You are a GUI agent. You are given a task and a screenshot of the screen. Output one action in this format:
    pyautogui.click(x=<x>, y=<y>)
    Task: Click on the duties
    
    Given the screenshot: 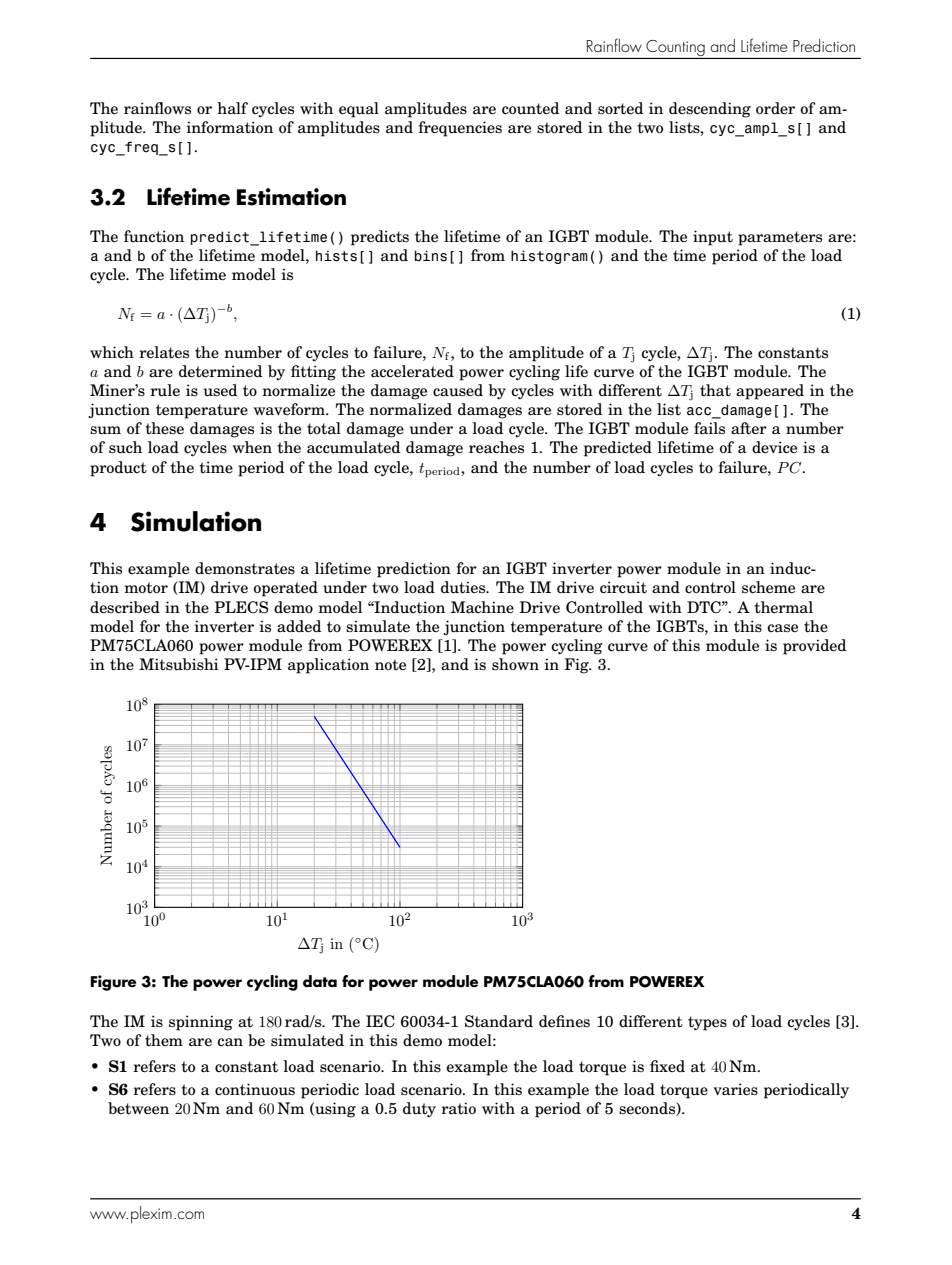 What is the action you would take?
    pyautogui.click(x=464, y=587)
